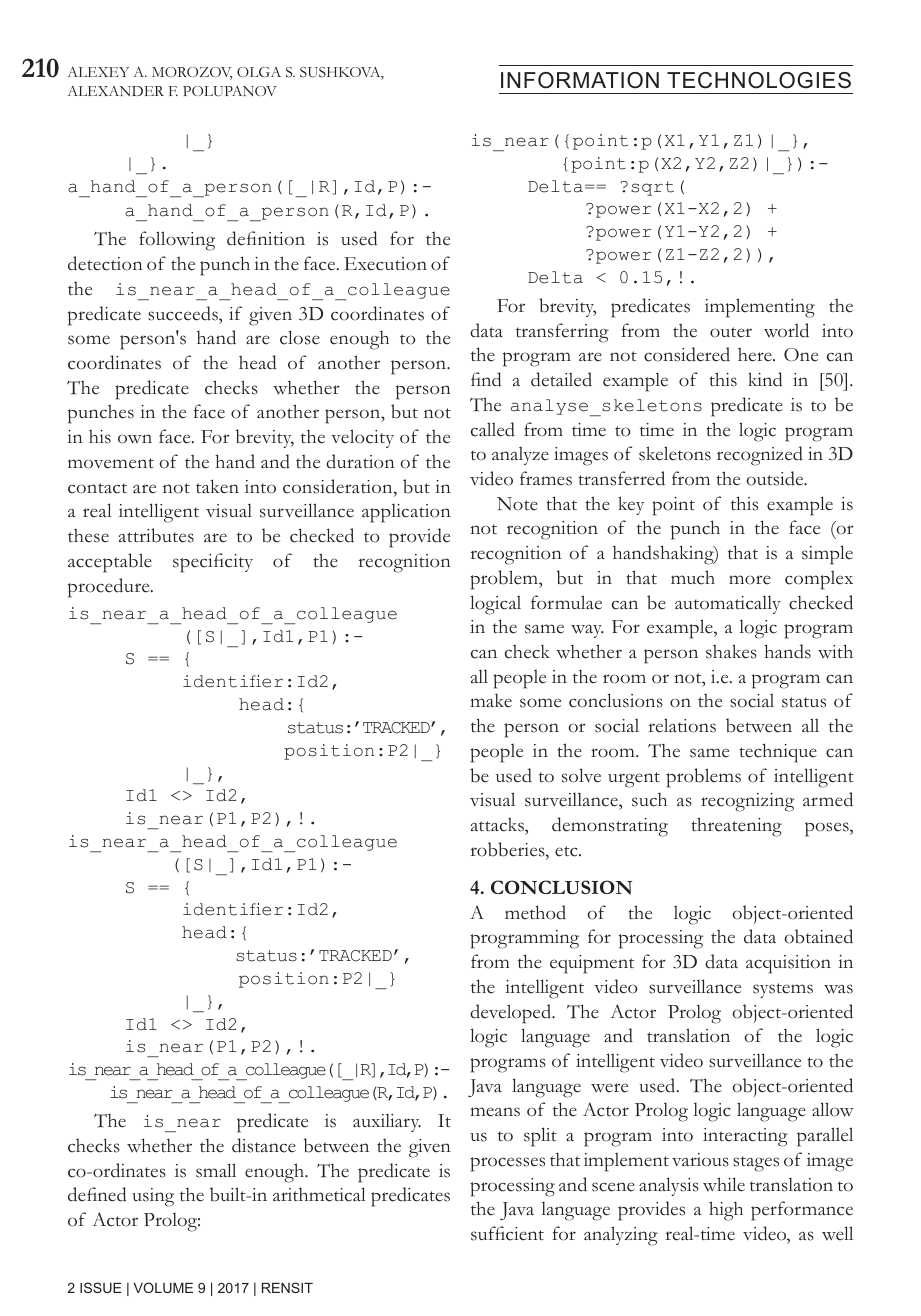 Image resolution: width=921 pixels, height=1316 pixels. Describe the element at coordinates (135, 439) in the screenshot. I see `own` at that location.
